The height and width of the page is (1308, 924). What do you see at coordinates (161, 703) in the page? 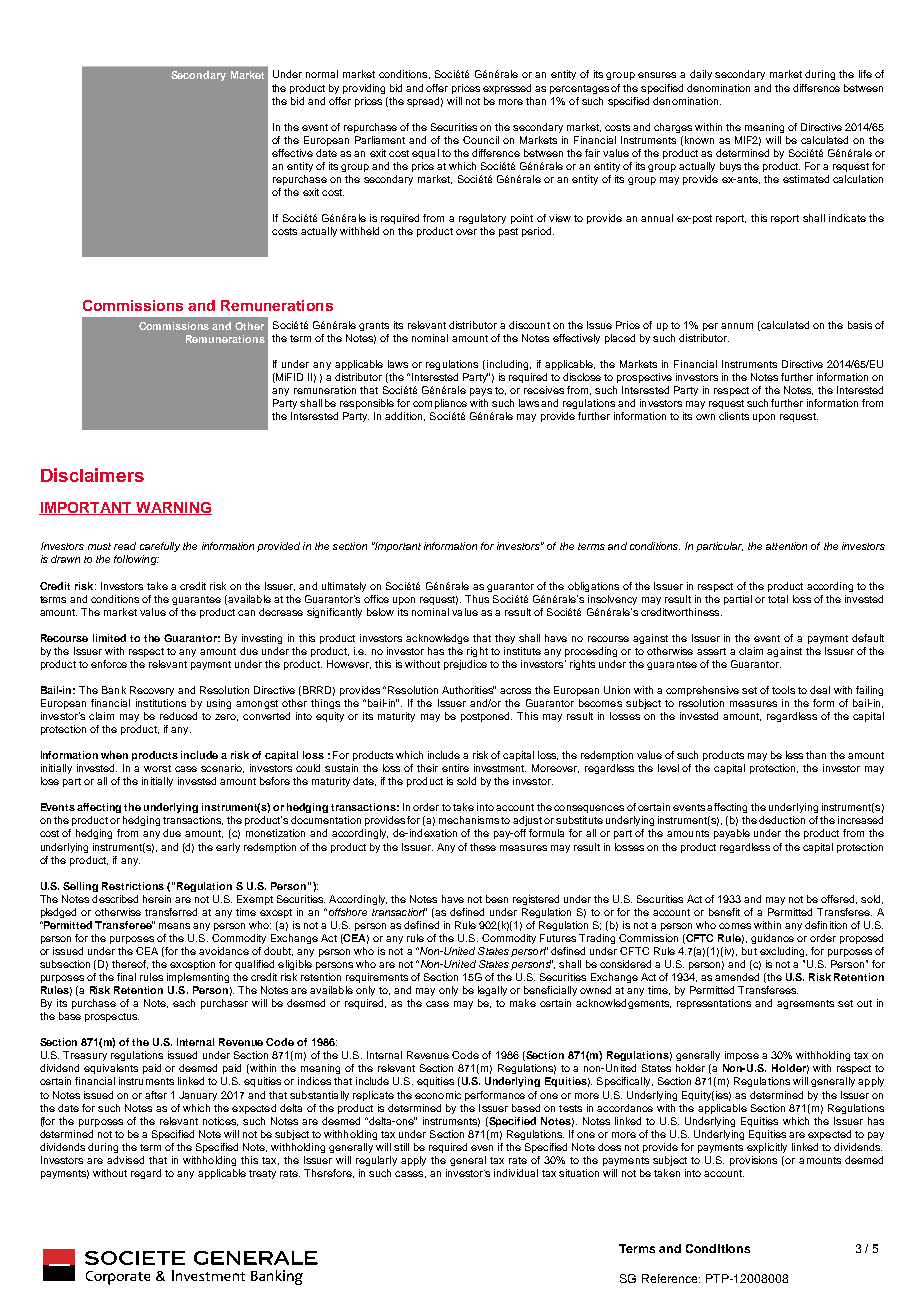
I see `institutions` at bounding box center [161, 703].
